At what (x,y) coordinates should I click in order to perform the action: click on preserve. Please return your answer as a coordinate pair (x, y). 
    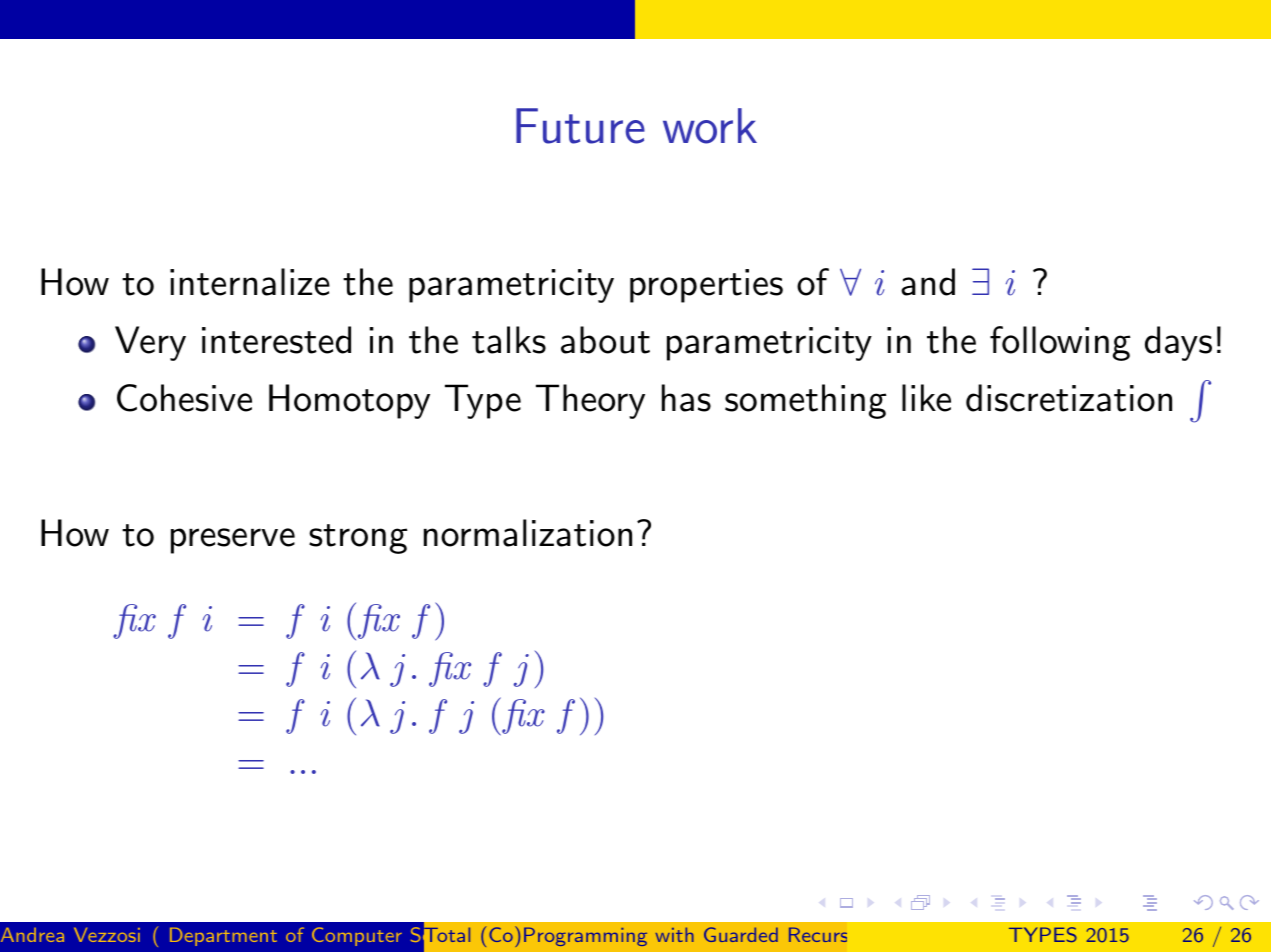
    Looking at the image, I should click on (233, 541).
